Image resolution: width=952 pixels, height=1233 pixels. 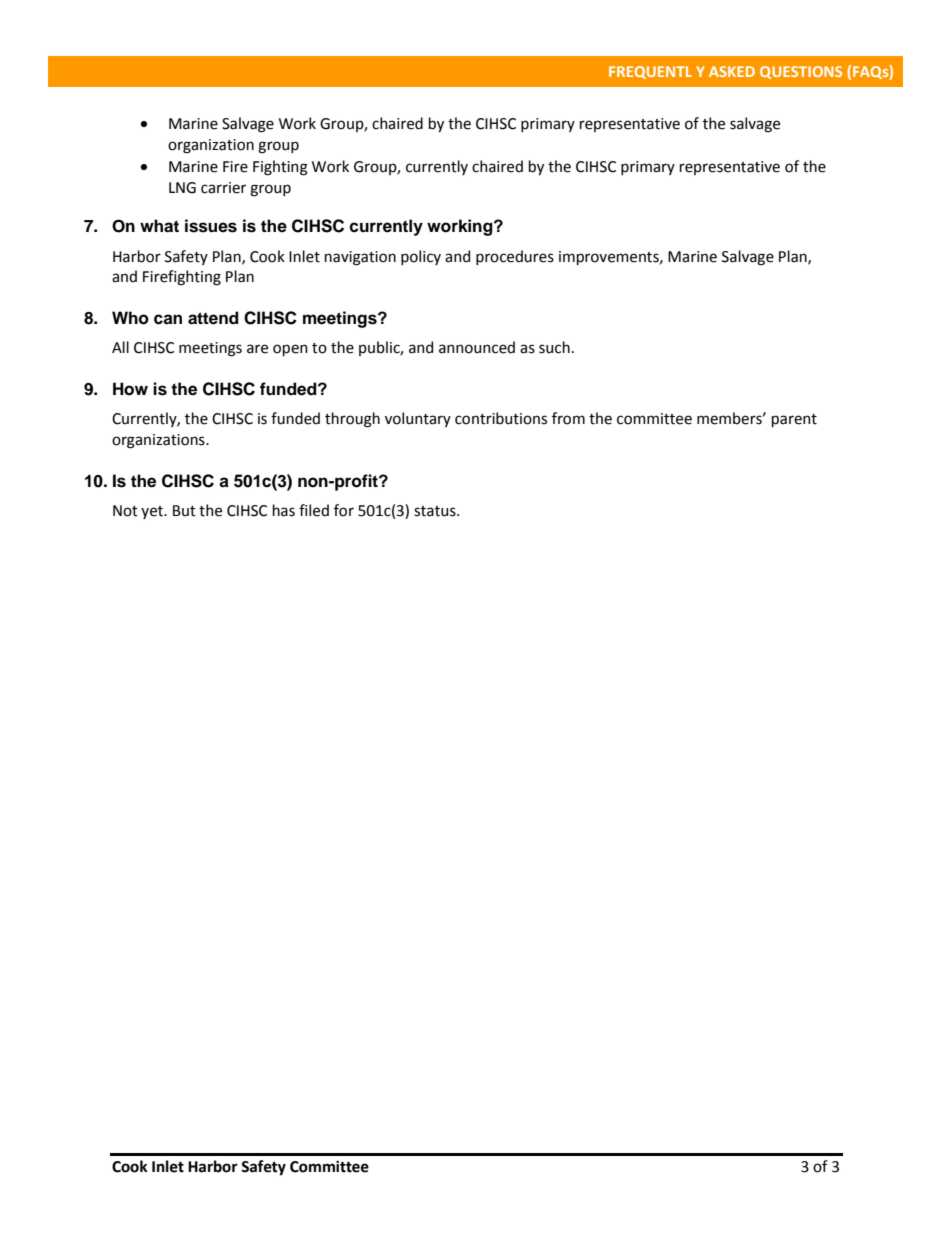 I want to click on navigation, so click(x=360, y=258).
